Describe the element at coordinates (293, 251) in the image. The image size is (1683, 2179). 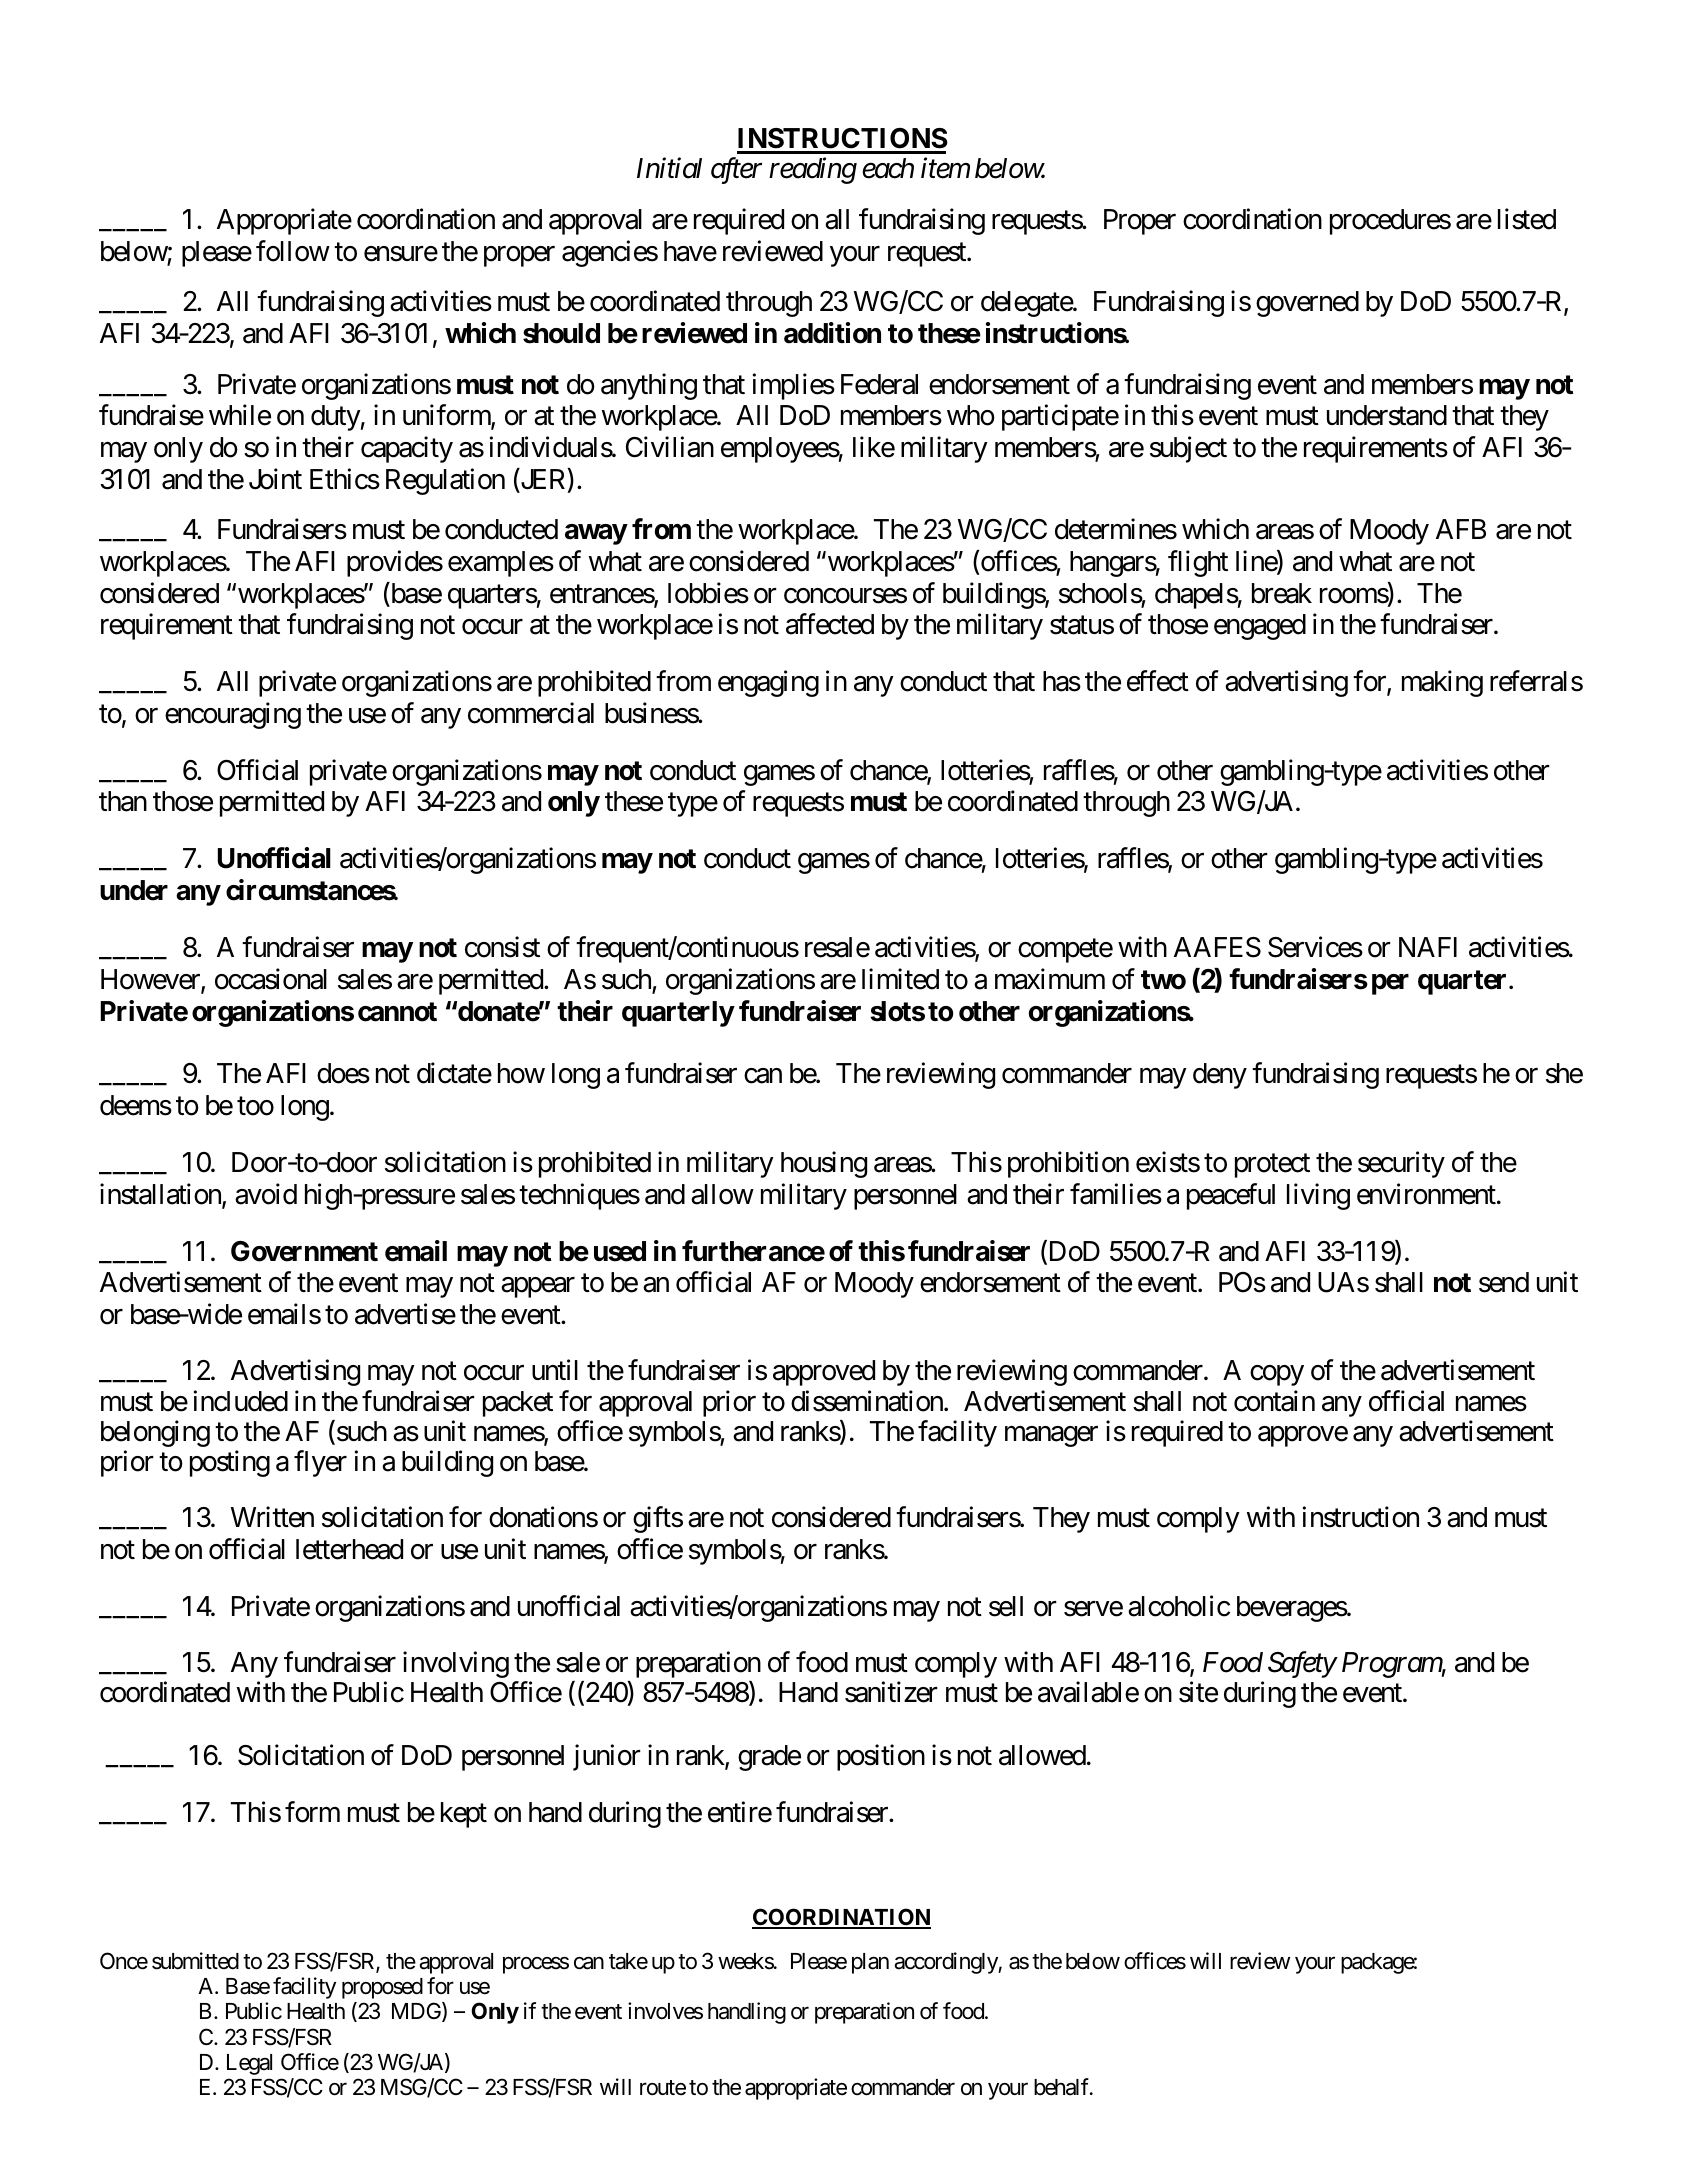
I see `follow` at that location.
